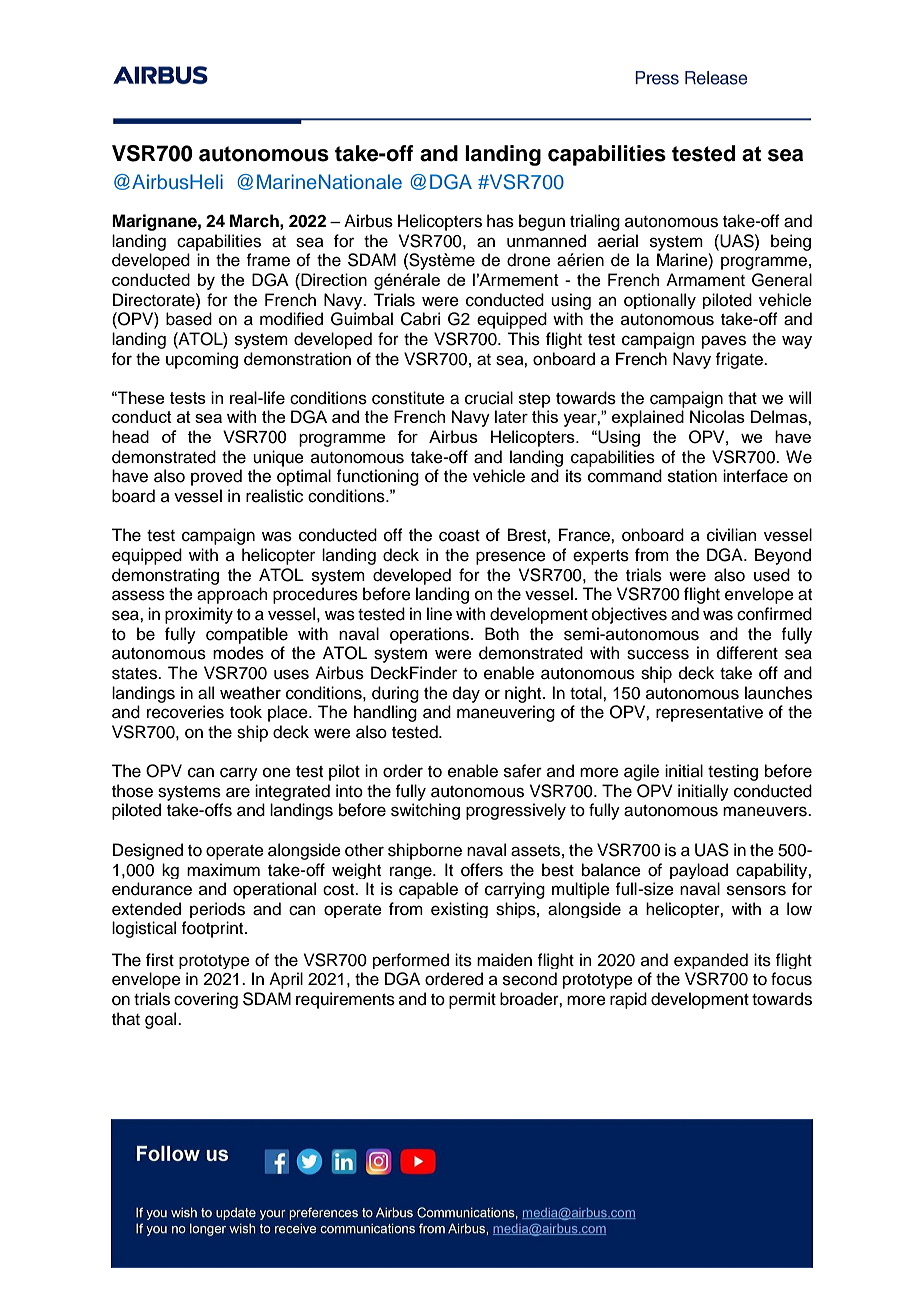  What do you see at coordinates (216, 477) in the image?
I see `proved` at bounding box center [216, 477].
